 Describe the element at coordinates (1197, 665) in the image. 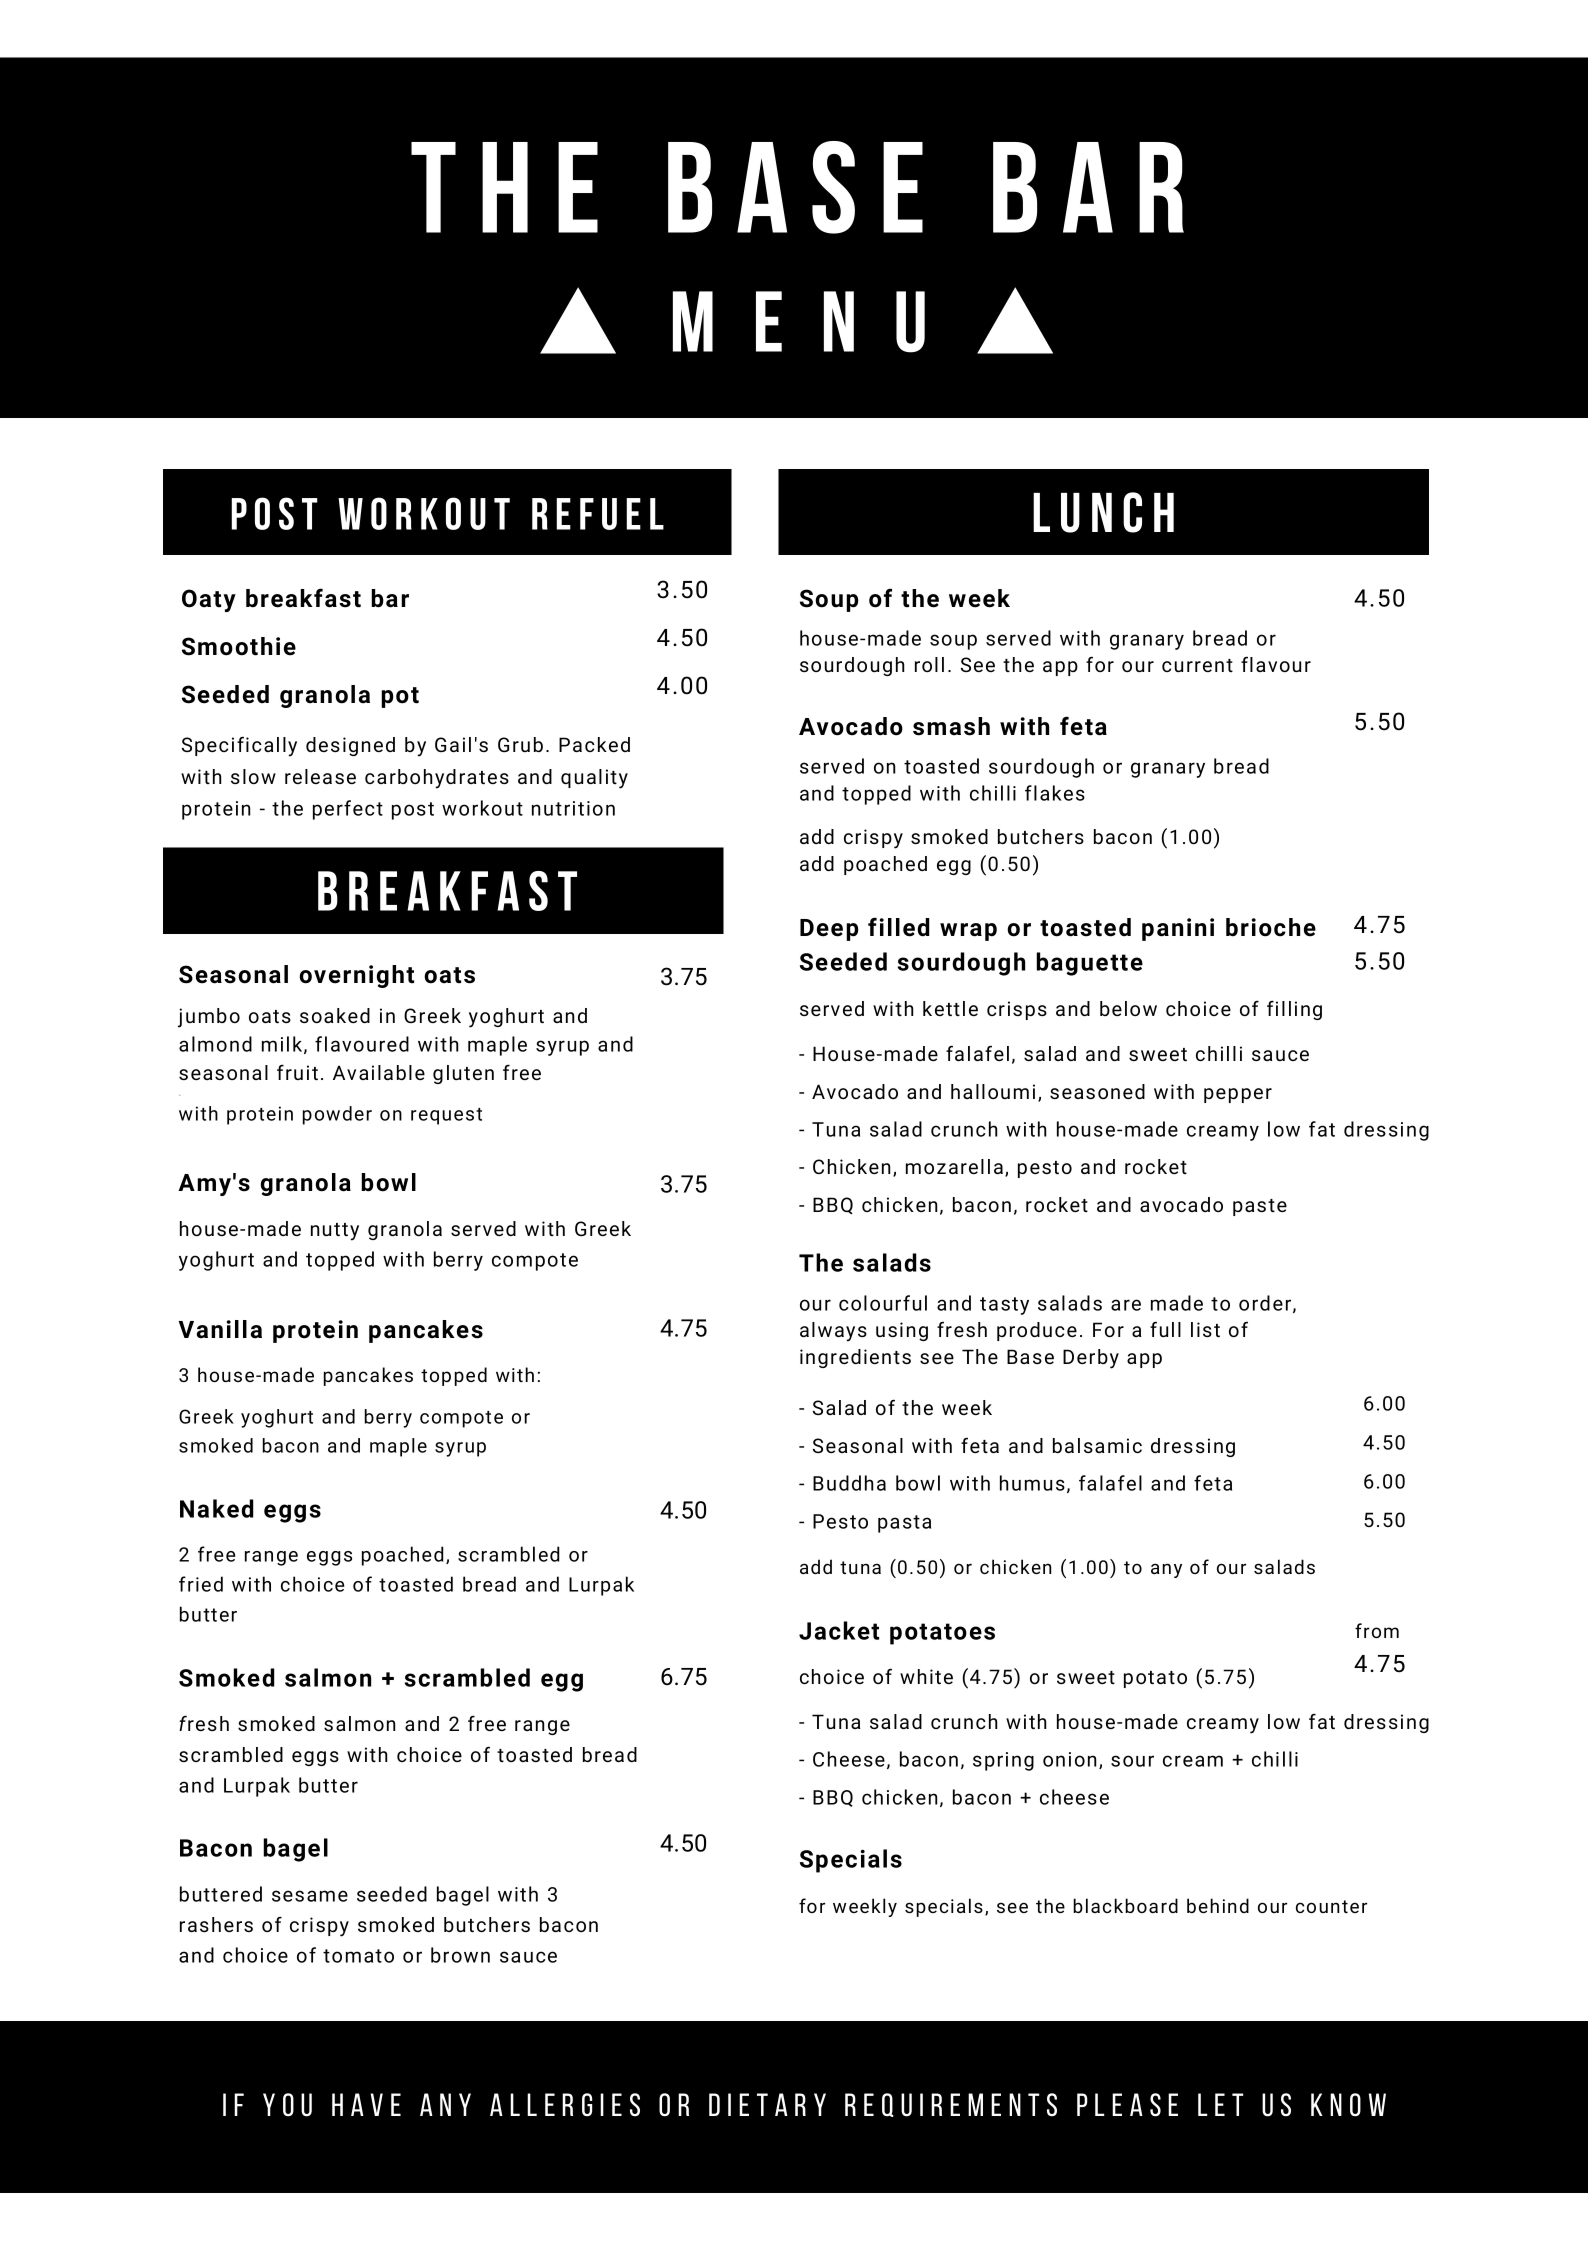

I see `current` at that location.
